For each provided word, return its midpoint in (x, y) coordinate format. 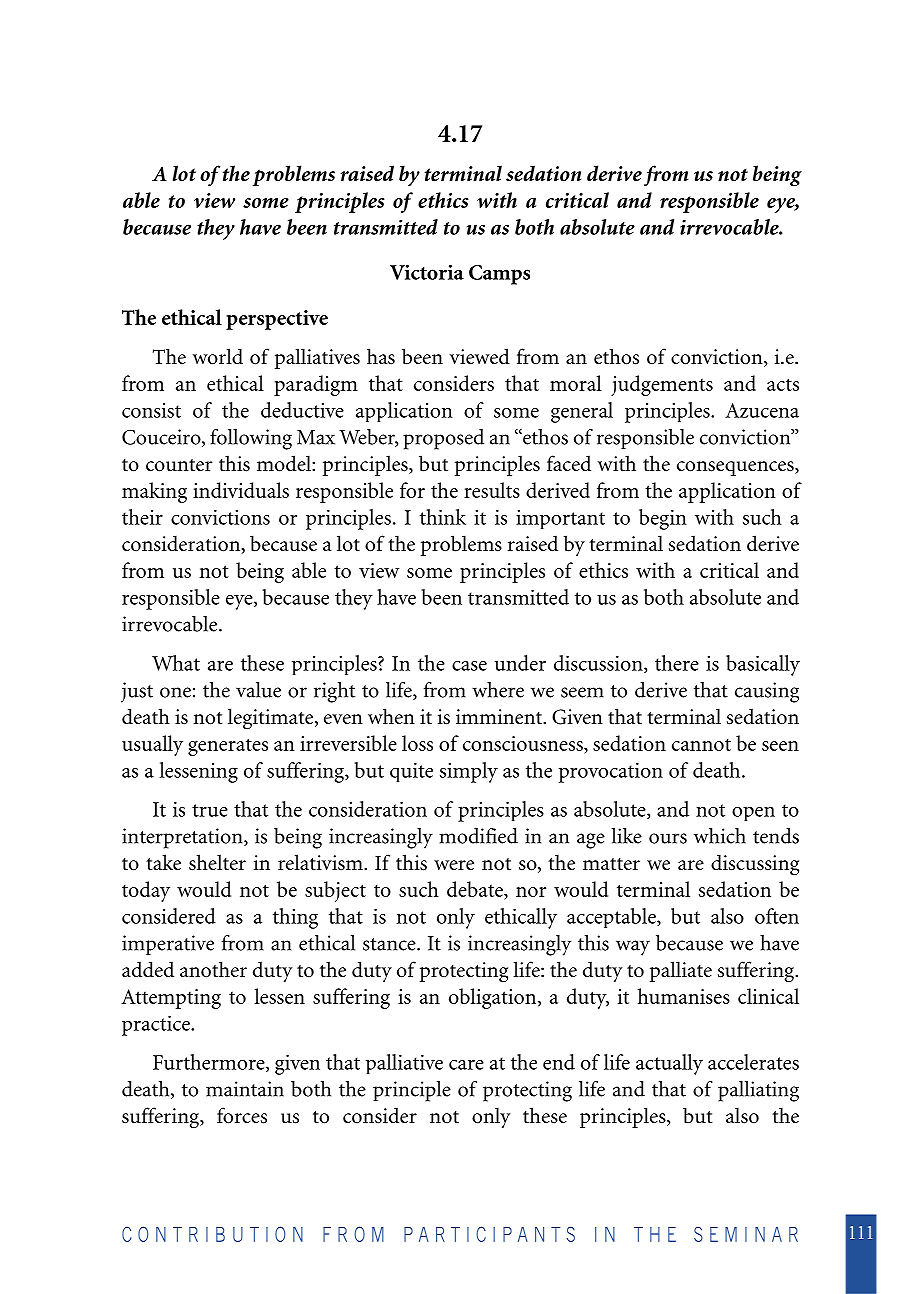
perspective (277, 320)
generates (228, 747)
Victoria (427, 272)
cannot (701, 745)
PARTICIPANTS (489, 1234)
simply (469, 772)
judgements (662, 385)
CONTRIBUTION (212, 1234)
